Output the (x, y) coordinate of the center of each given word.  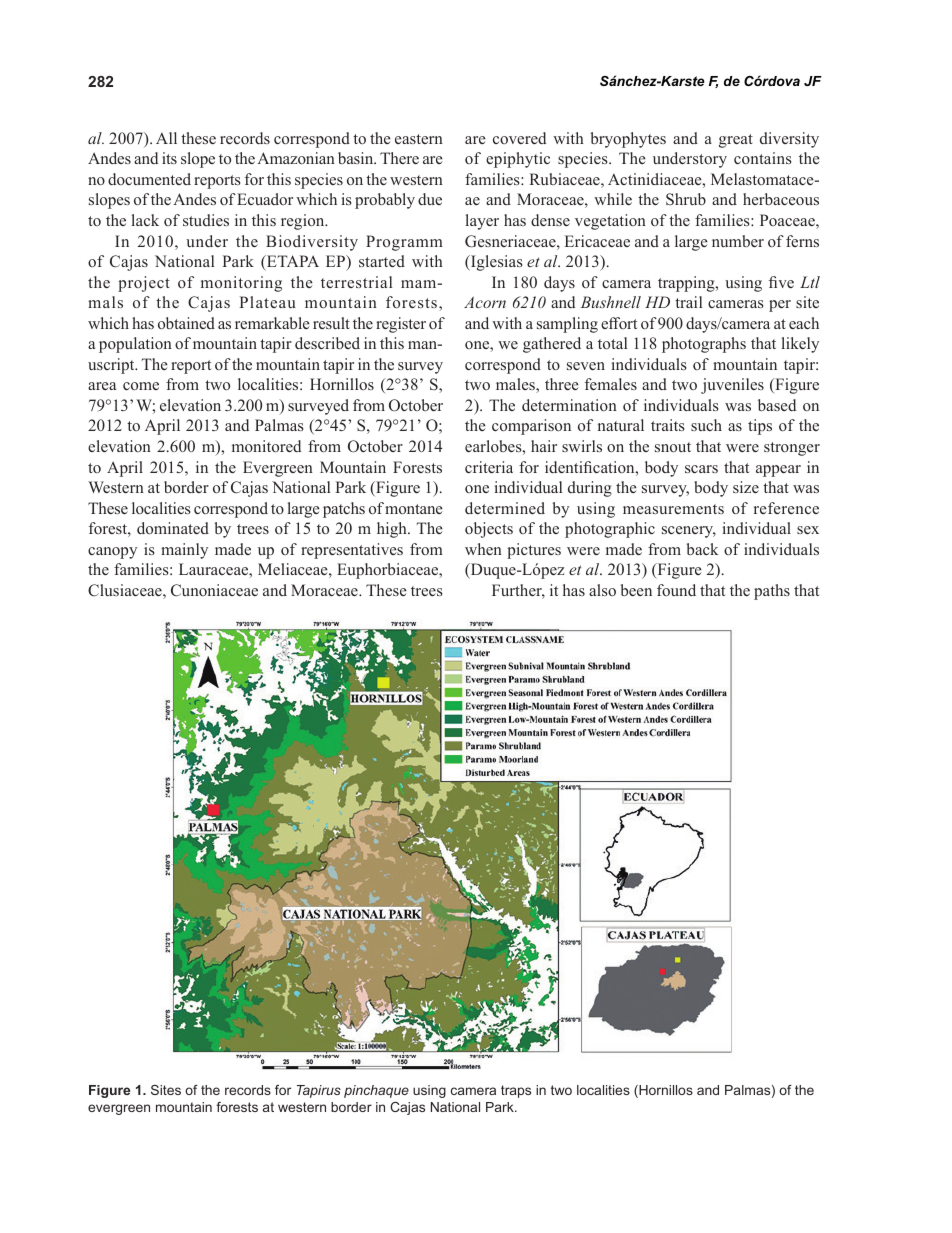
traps (516, 1091)
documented (149, 179)
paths (772, 592)
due (430, 199)
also (602, 590)
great (736, 141)
